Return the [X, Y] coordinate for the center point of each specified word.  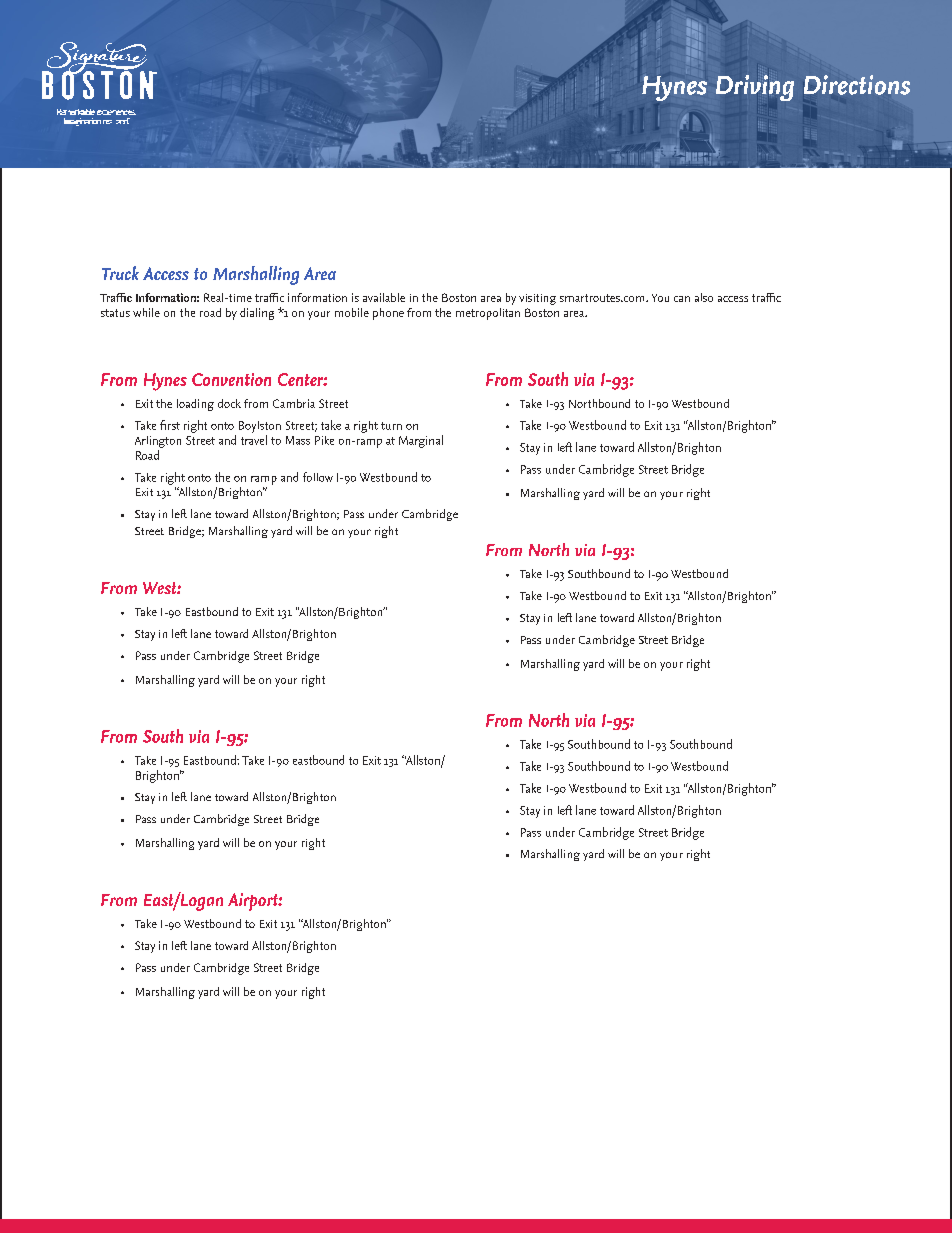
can [682, 299]
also [704, 297]
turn [391, 426]
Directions [857, 85]
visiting [537, 299]
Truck [120, 273]
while [146, 312]
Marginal [421, 441]
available [384, 297]
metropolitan [488, 314]
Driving [755, 88]
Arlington [158, 442]
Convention [231, 379]
